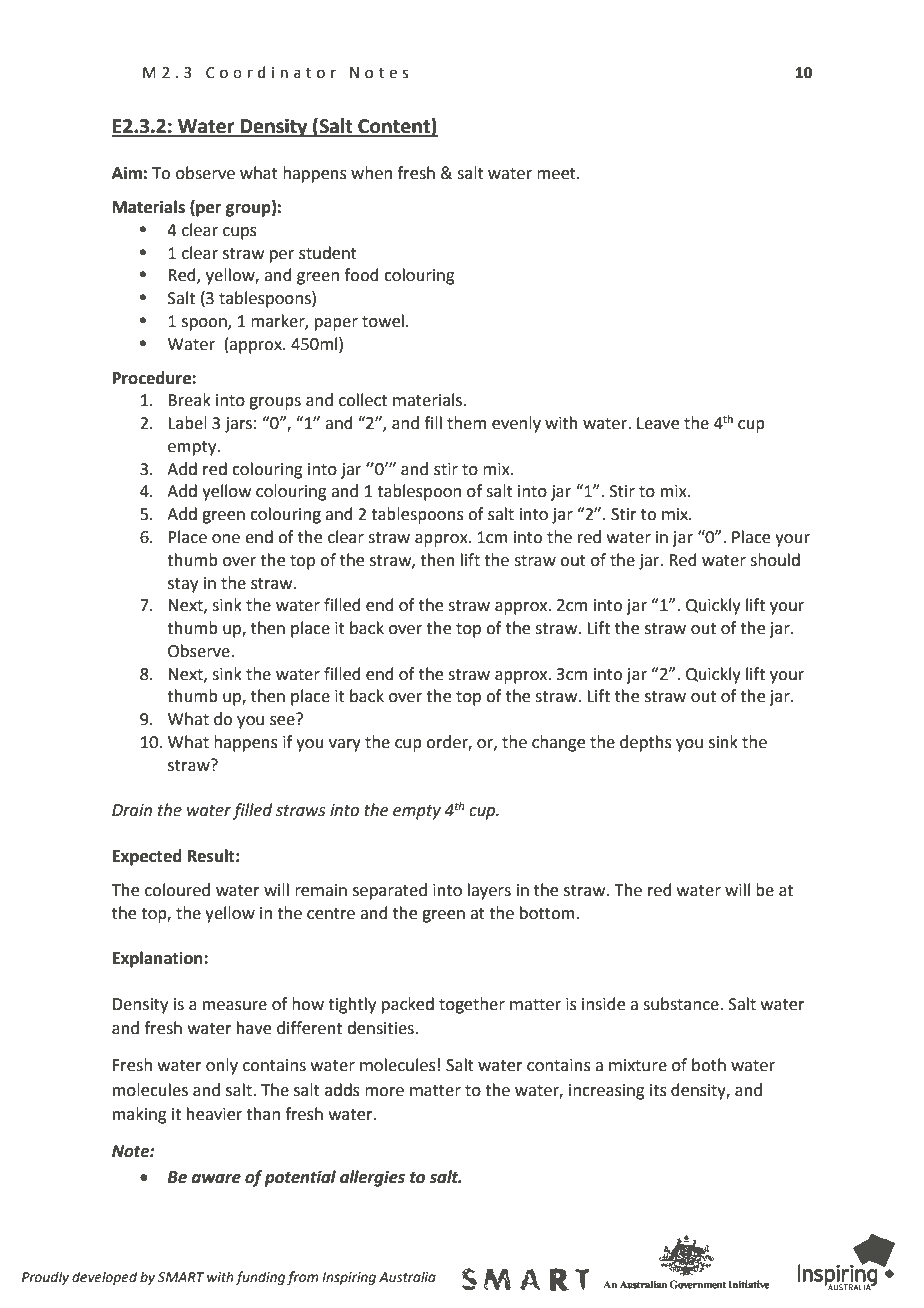  I want to click on when, so click(371, 173).
